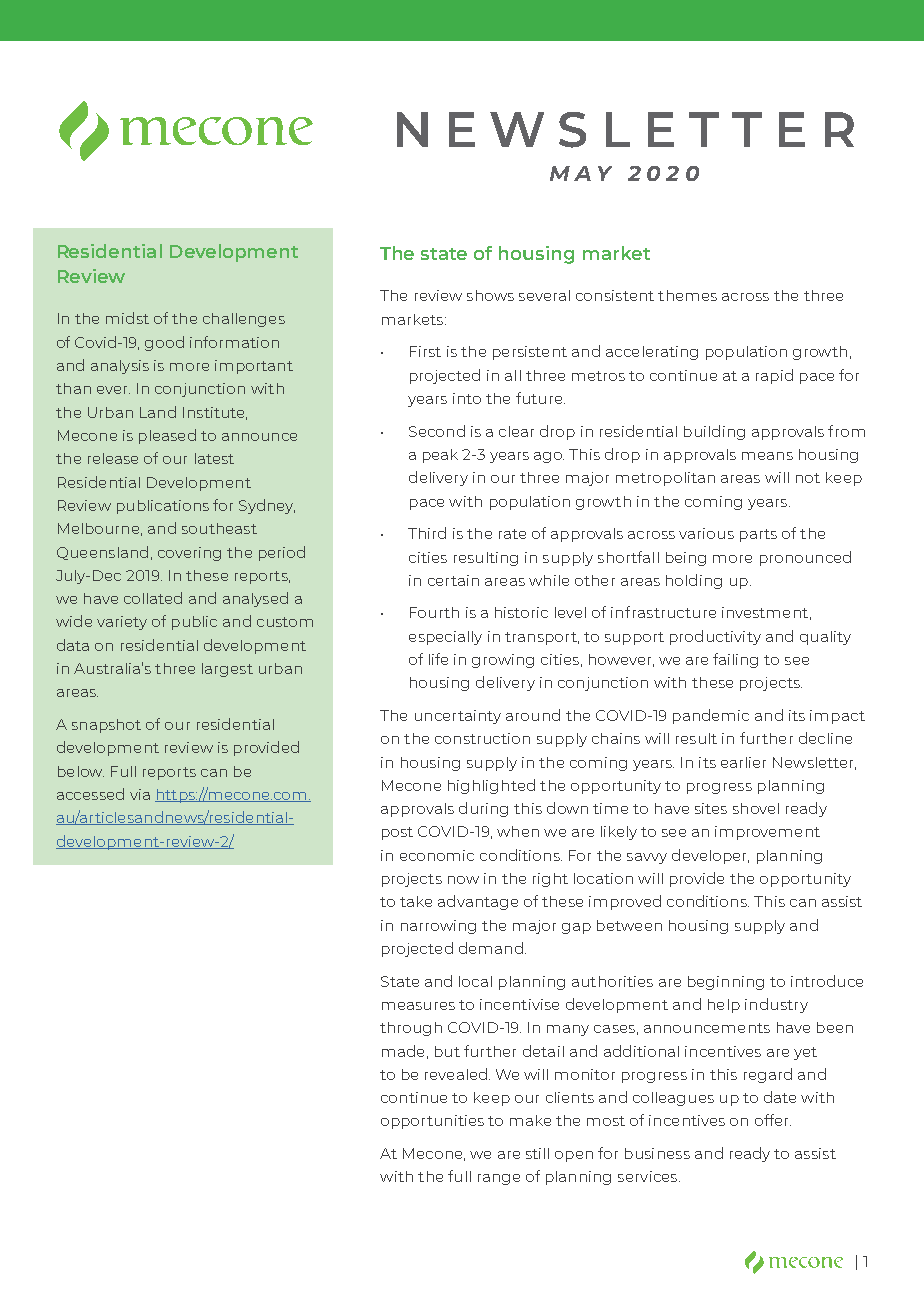  I want to click on MAY, so click(581, 173).
